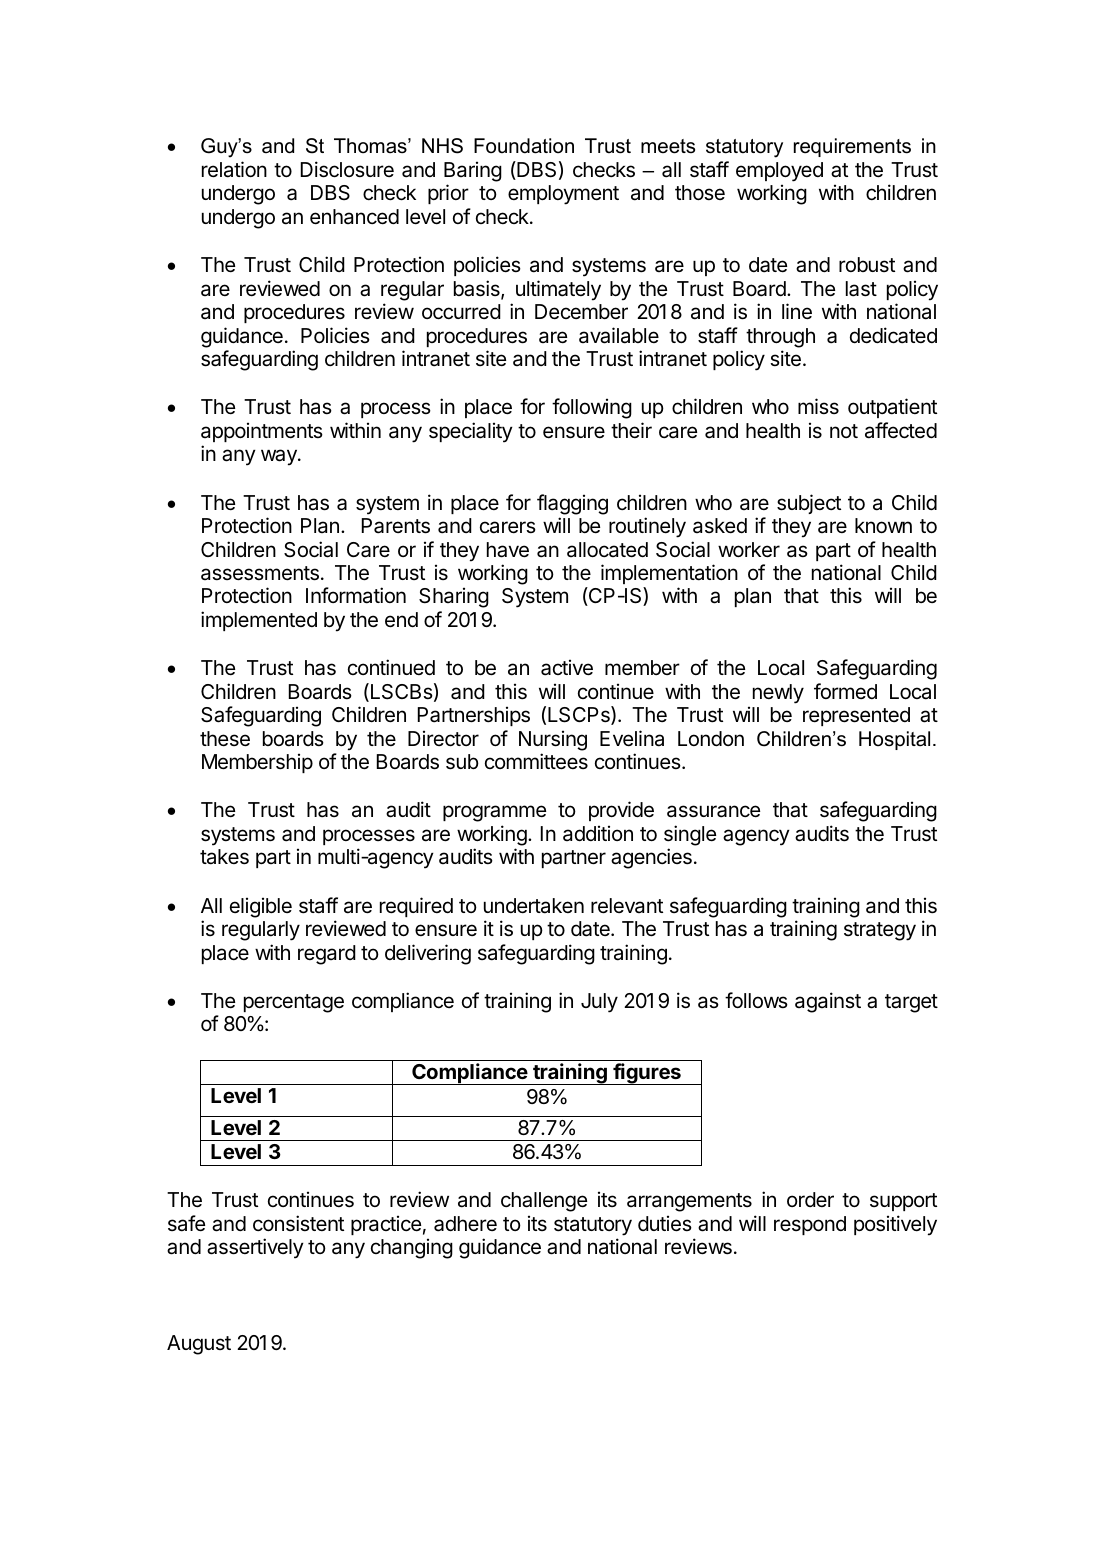 This screenshot has width=1104, height=1562. I want to click on way, so click(280, 457).
